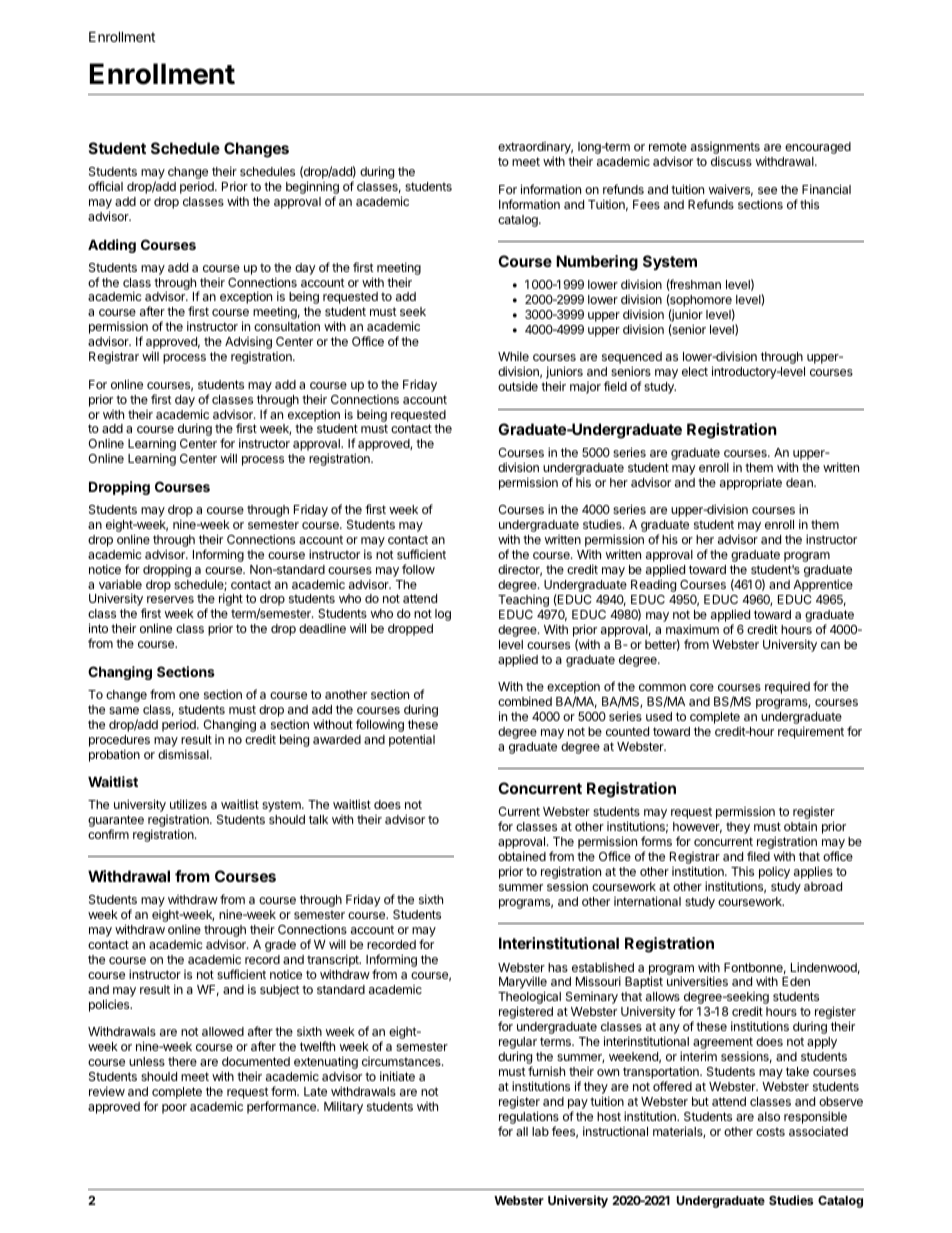 The height and width of the screenshot is (1233, 952). I want to click on reserves, so click(170, 599).
